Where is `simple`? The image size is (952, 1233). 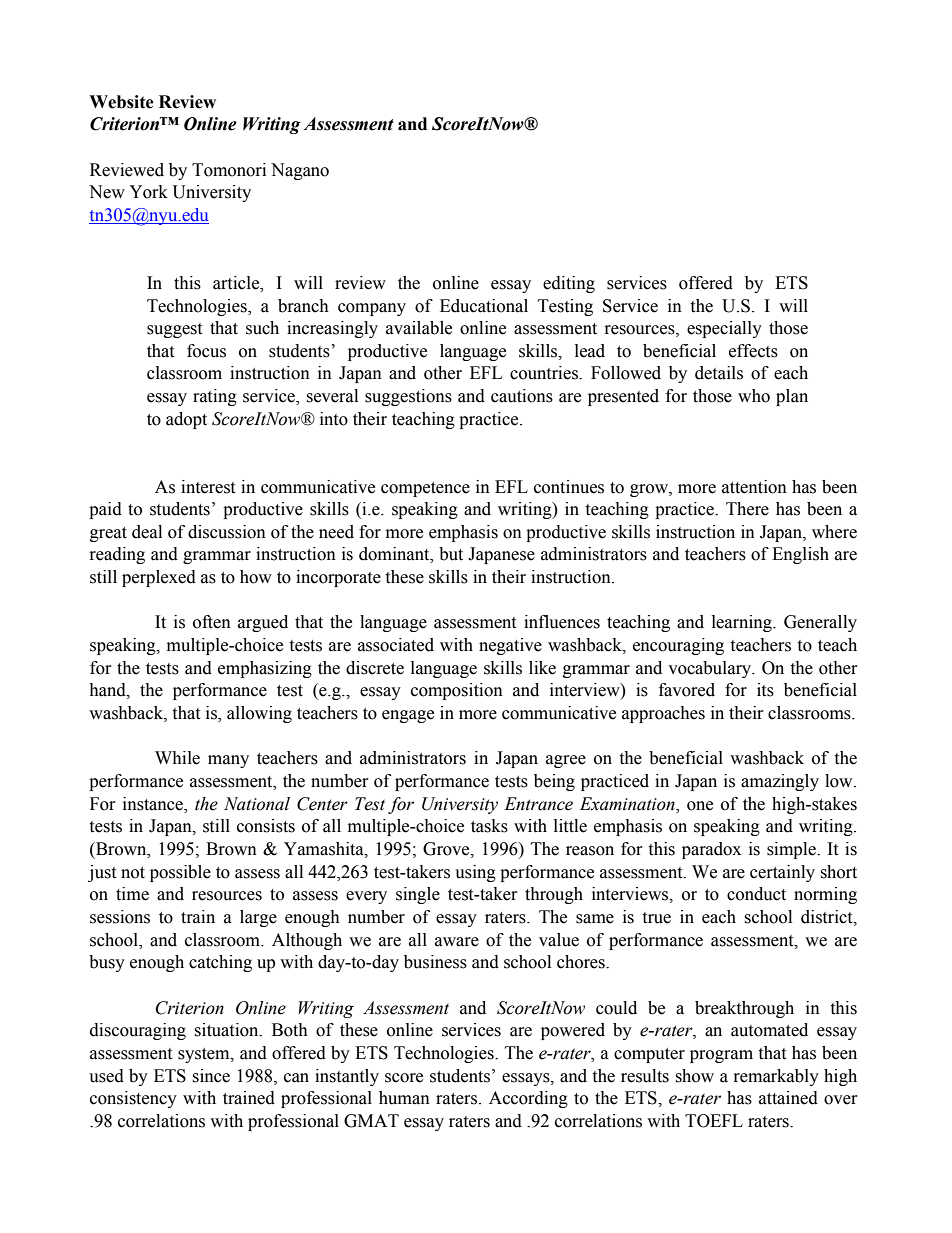 simple is located at coordinates (792, 850).
